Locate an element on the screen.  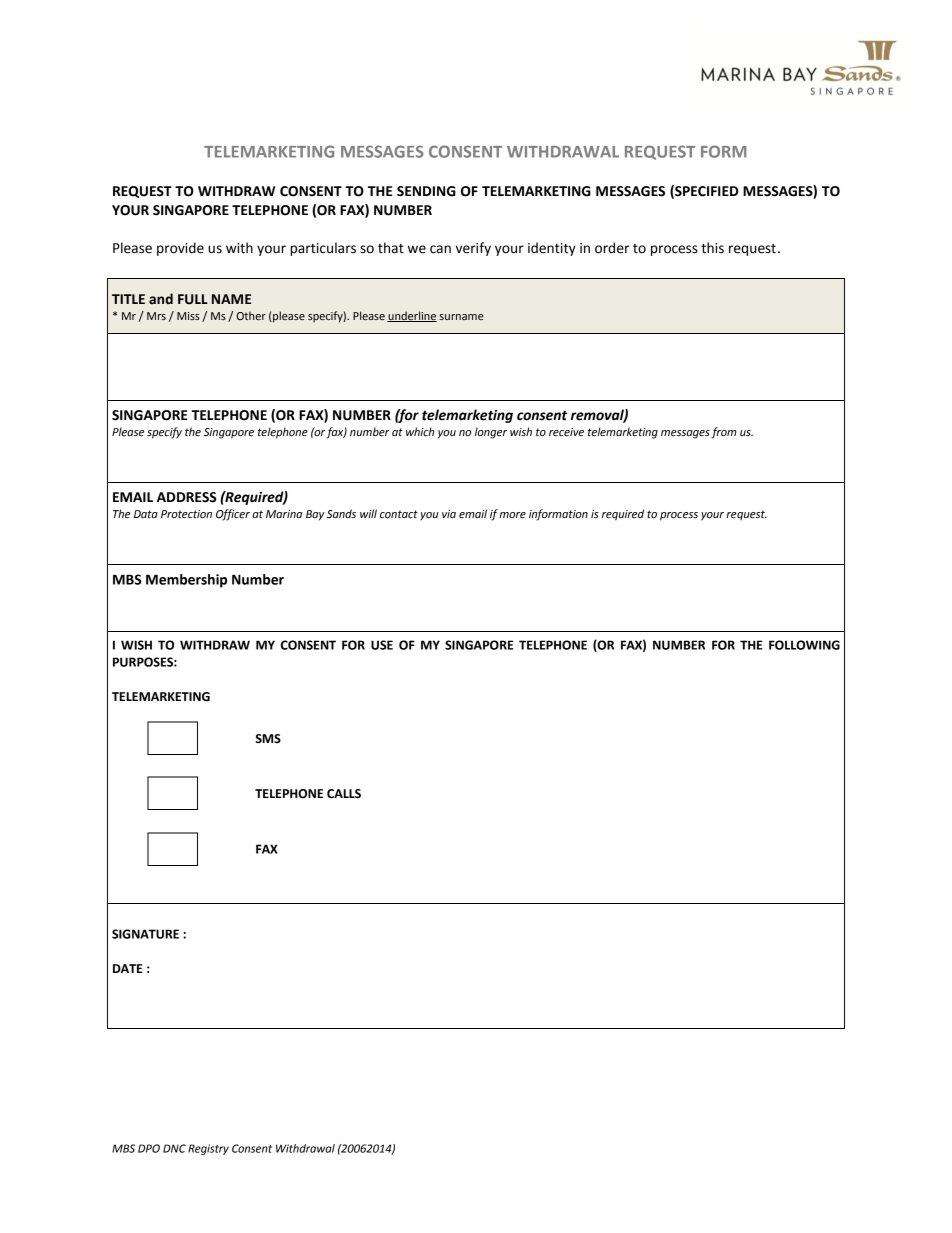
CALLS is located at coordinates (344, 794).
